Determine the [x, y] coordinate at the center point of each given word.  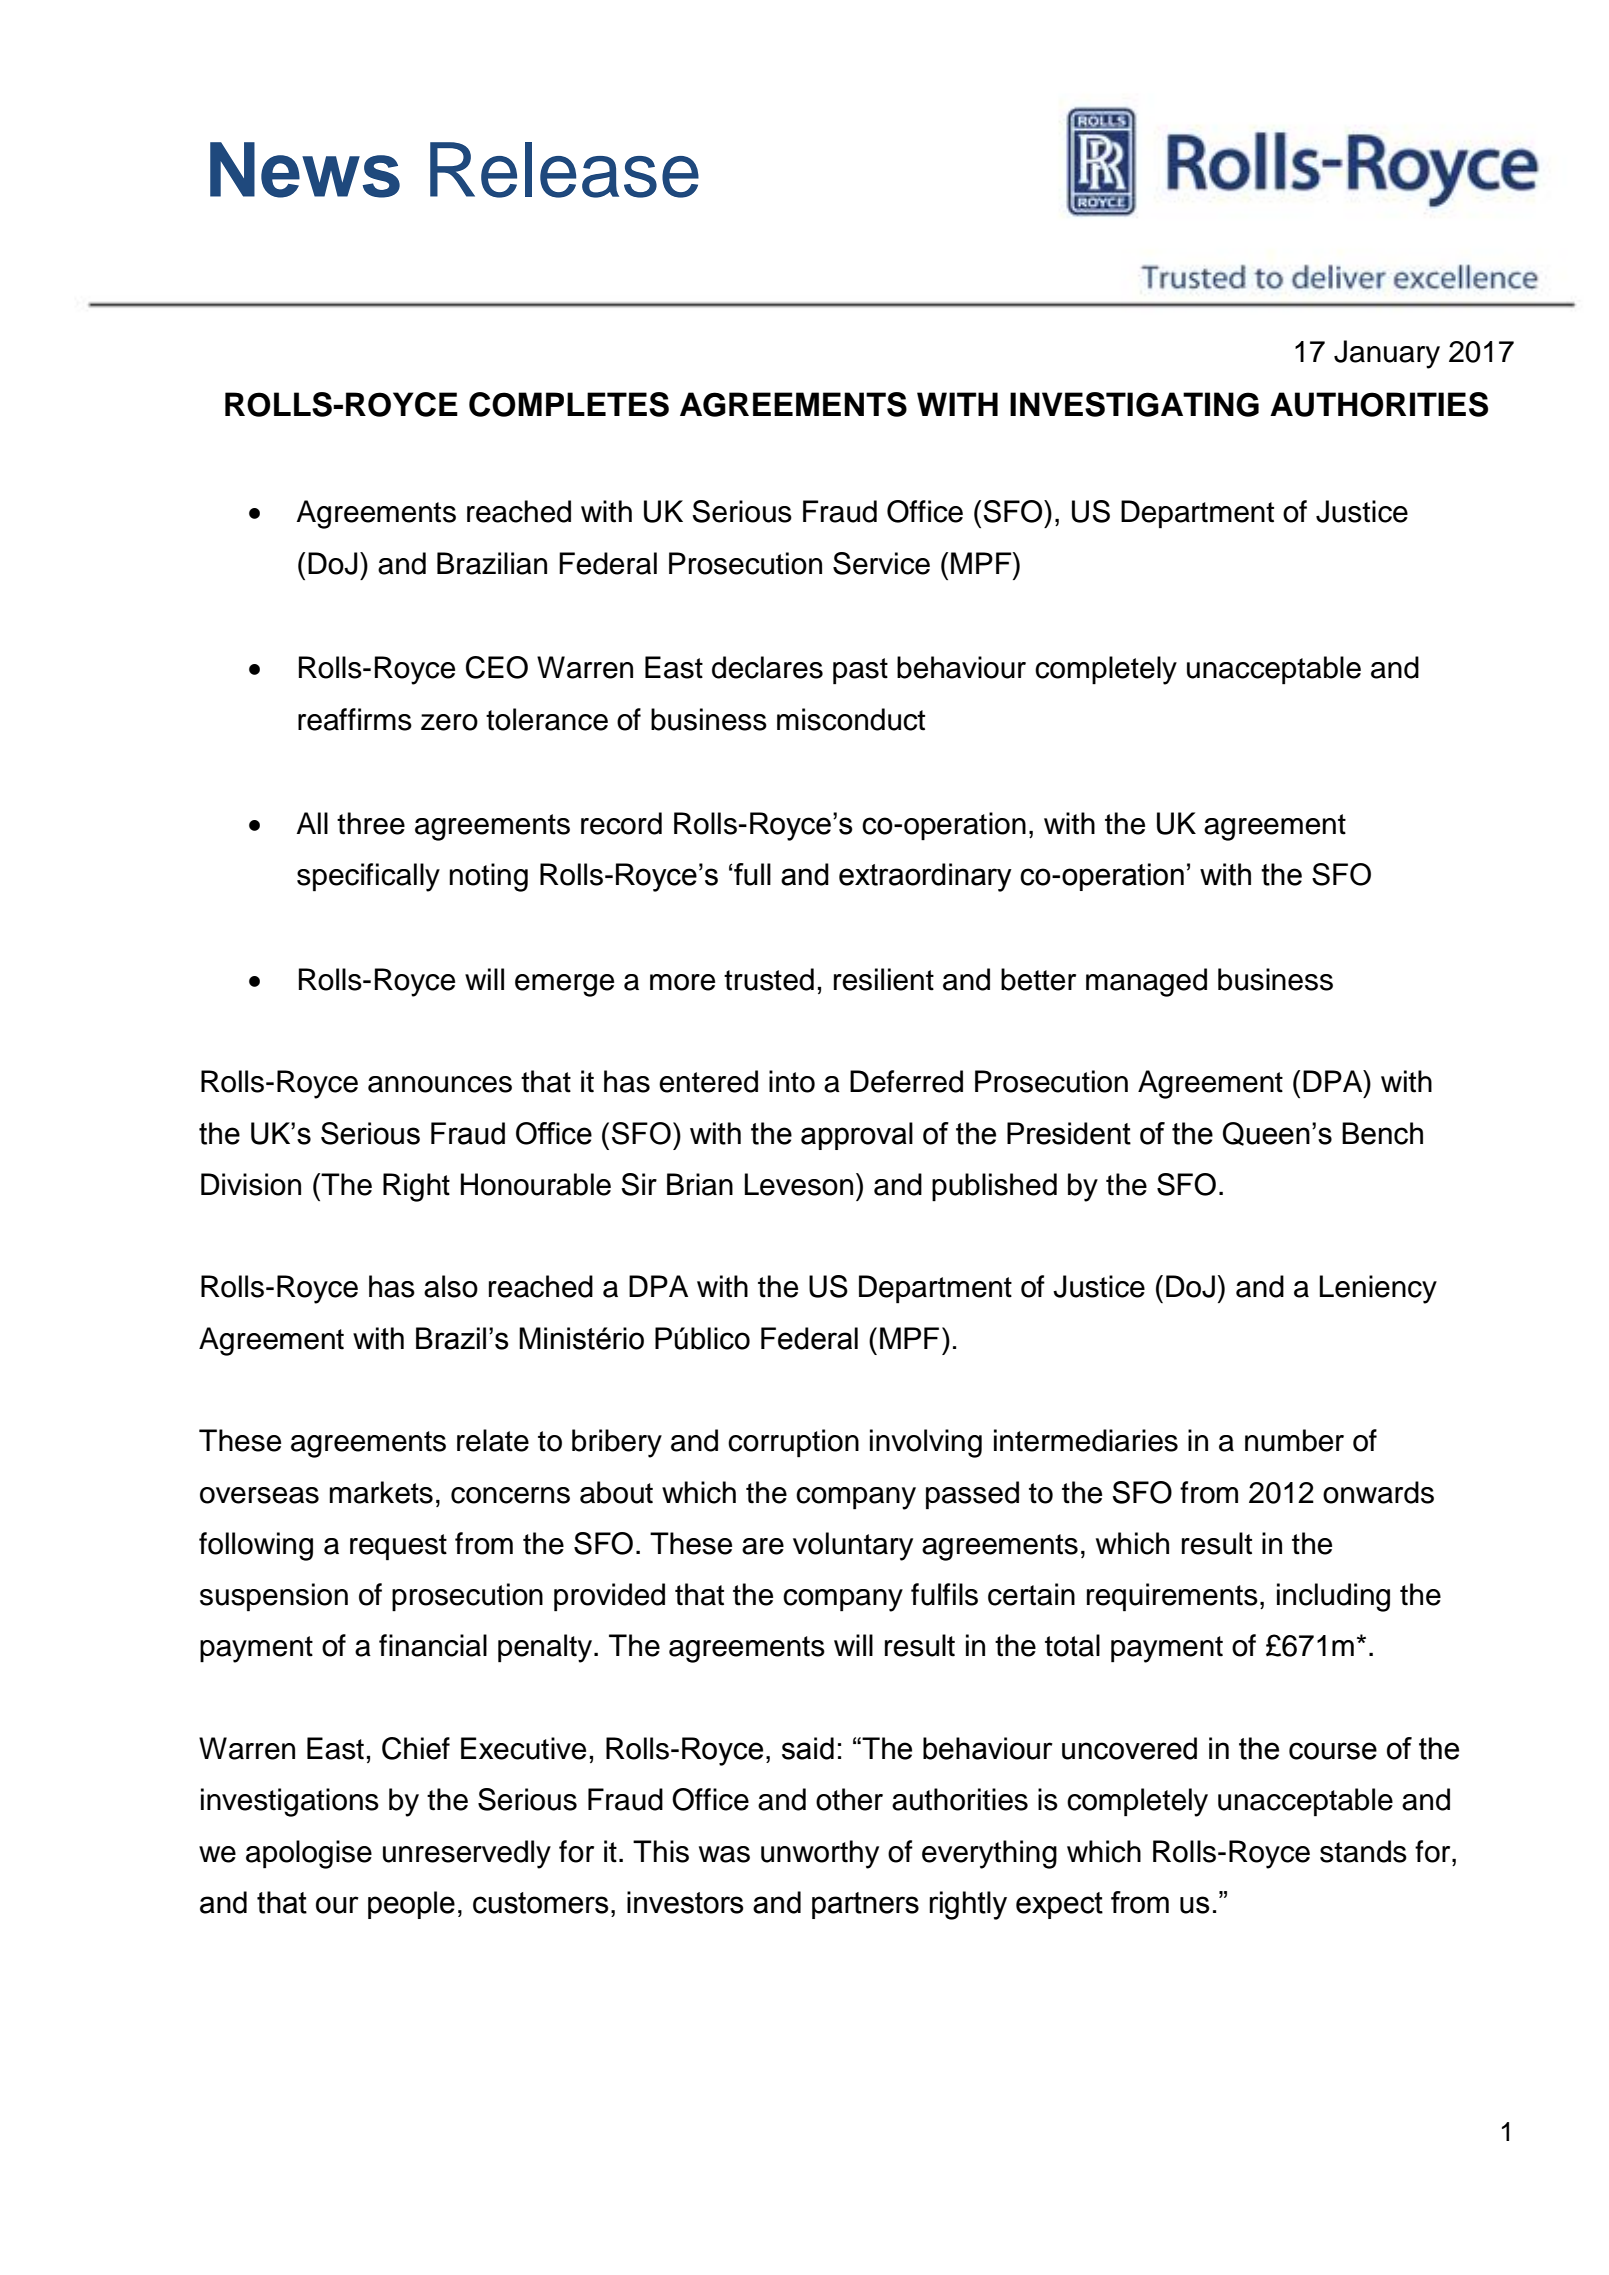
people [411, 1905]
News [305, 170]
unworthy [820, 1854]
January [1387, 354]
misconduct [851, 719]
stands [1363, 1851]
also [451, 1286]
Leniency [1378, 1289]
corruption [793, 1443]
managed [1146, 982]
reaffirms [355, 719]
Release [564, 170]
